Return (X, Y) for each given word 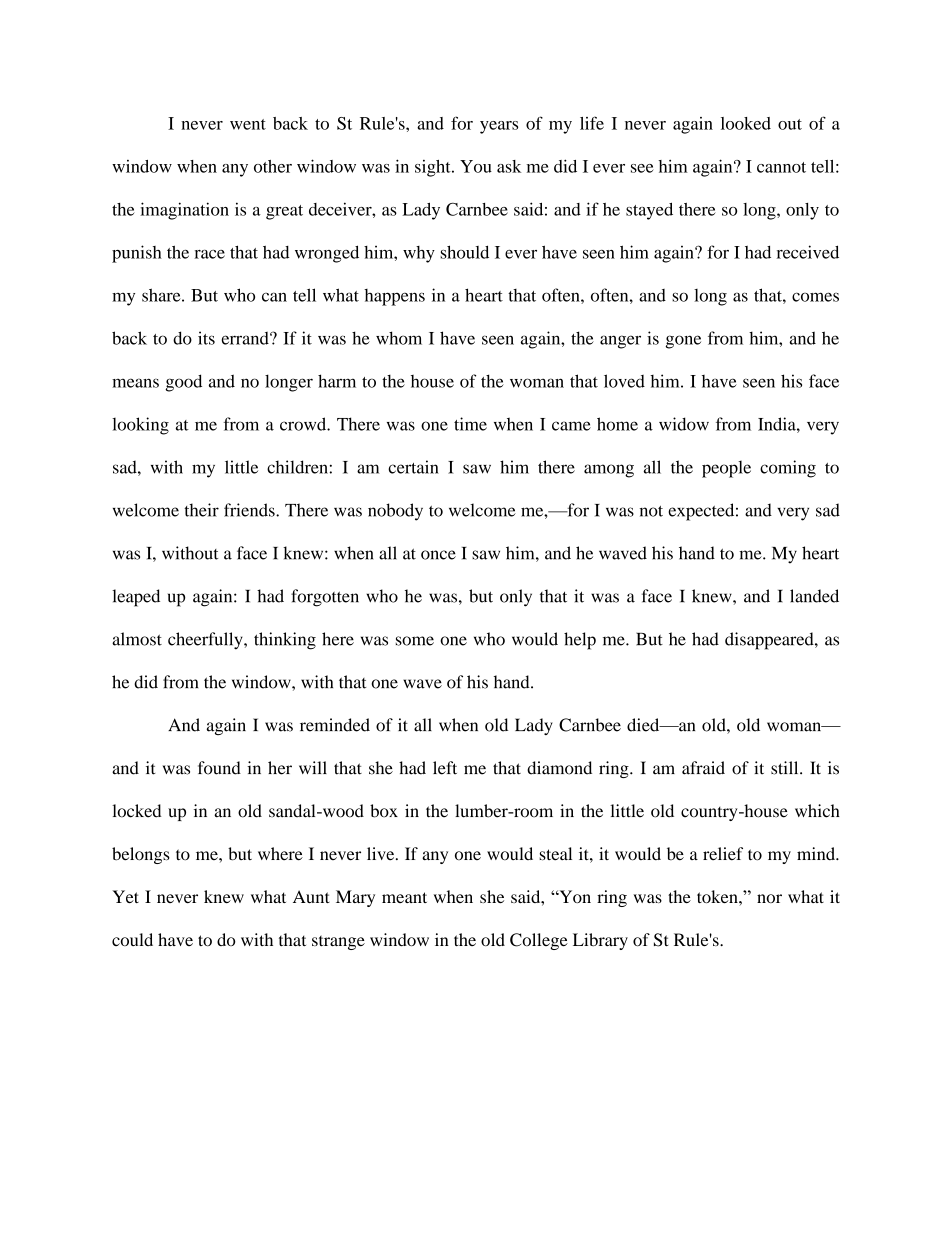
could (132, 939)
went (248, 124)
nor (769, 898)
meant (404, 897)
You (476, 166)
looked (746, 123)
